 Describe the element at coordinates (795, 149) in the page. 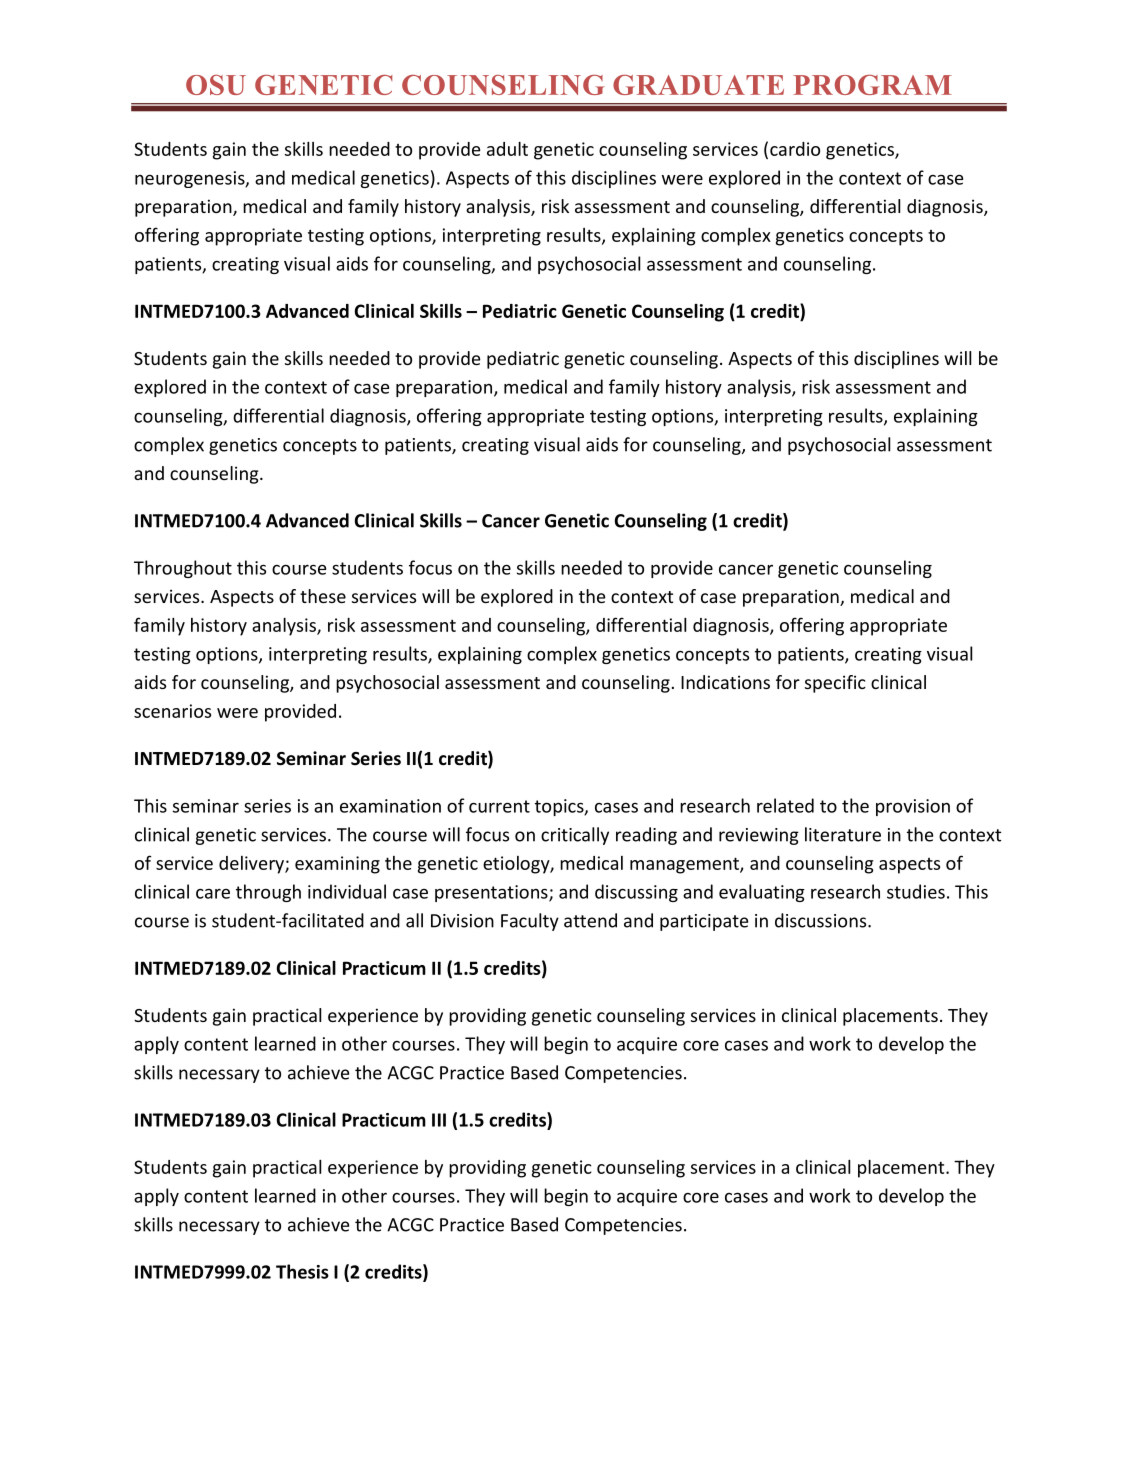

I see `cardio` at that location.
